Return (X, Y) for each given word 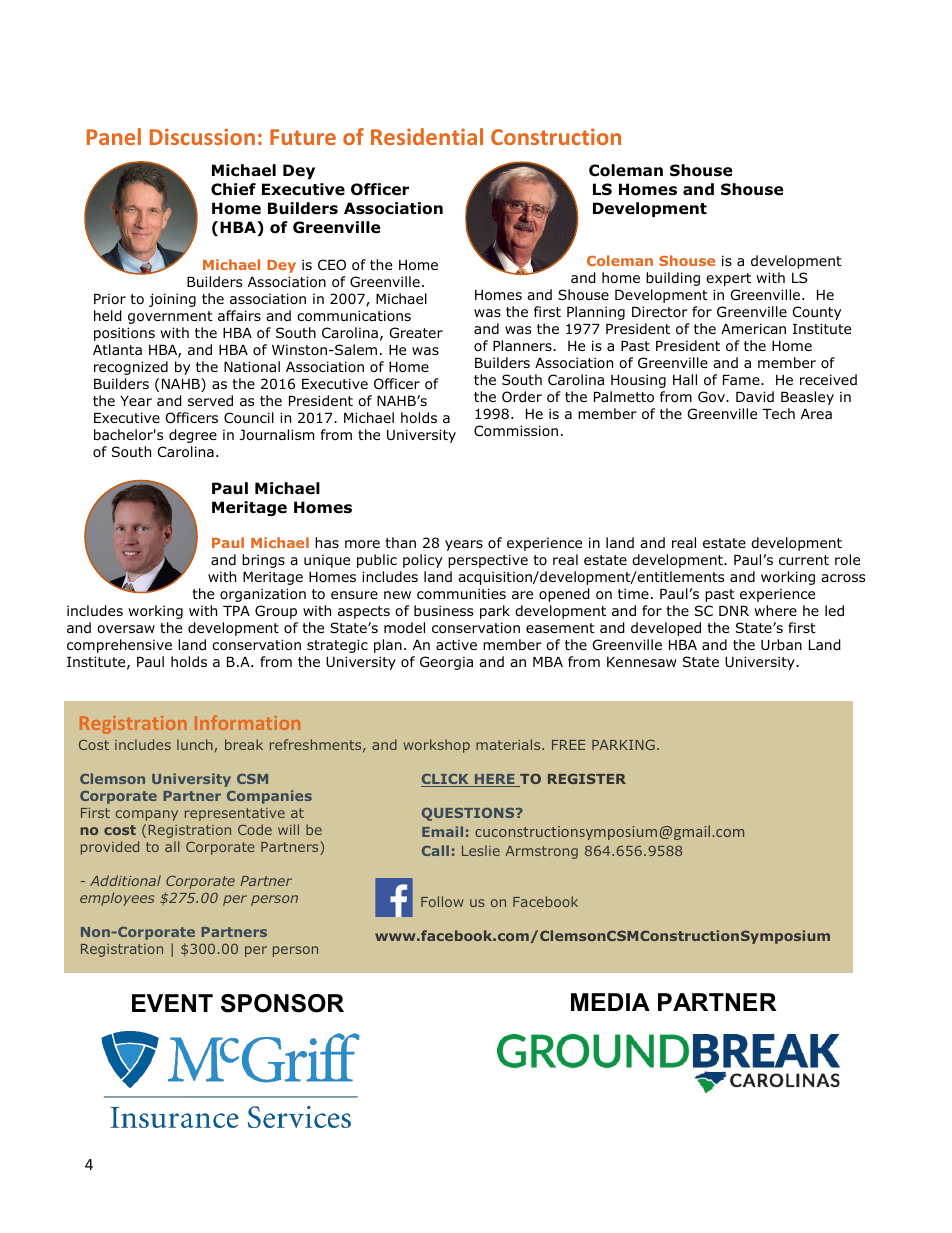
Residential (427, 136)
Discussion (202, 136)
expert (728, 279)
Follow (442, 901)
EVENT (172, 1003)
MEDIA (610, 1002)
